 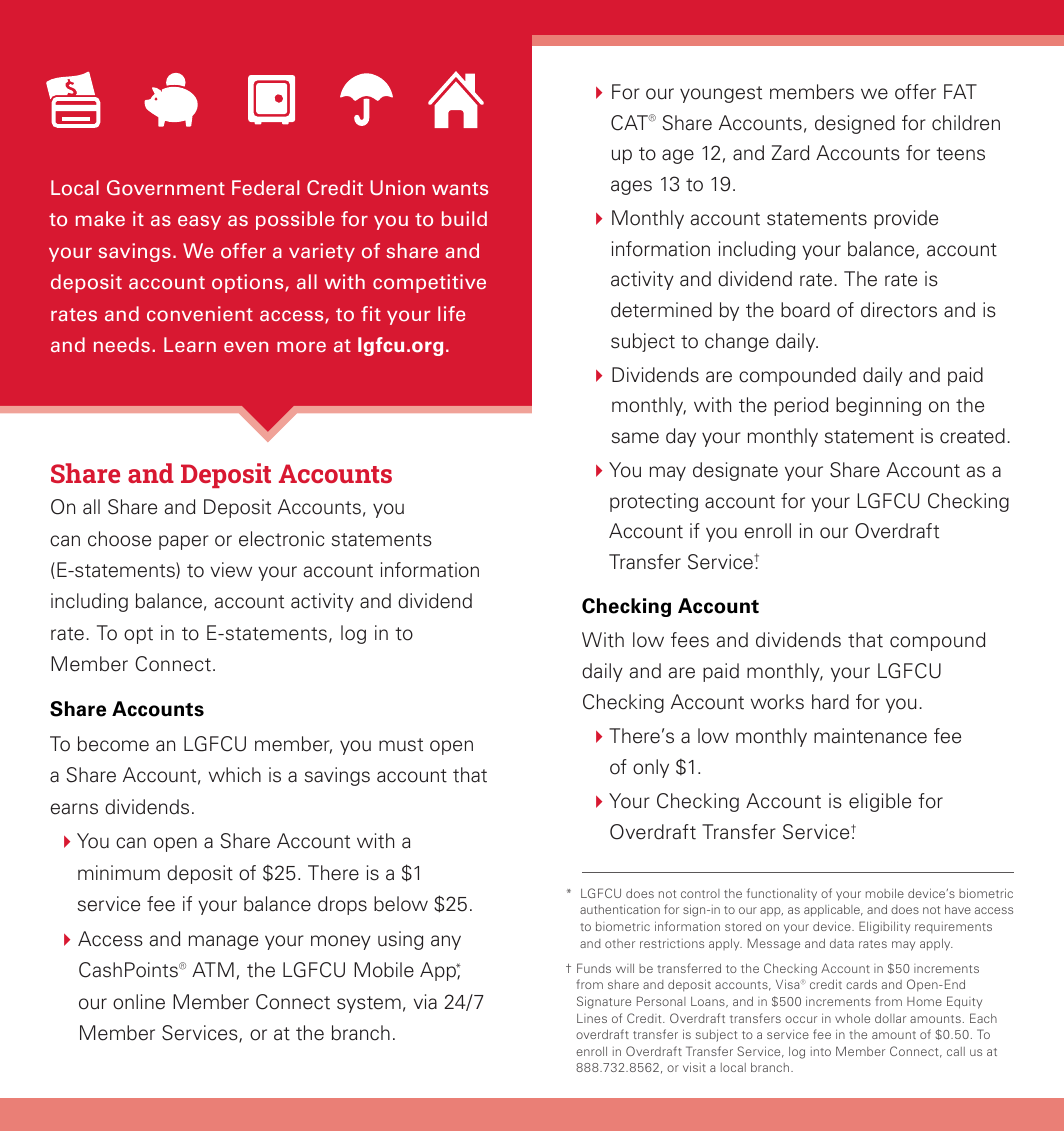 What do you see at coordinates (166, 188) in the page?
I see `Government` at bounding box center [166, 188].
